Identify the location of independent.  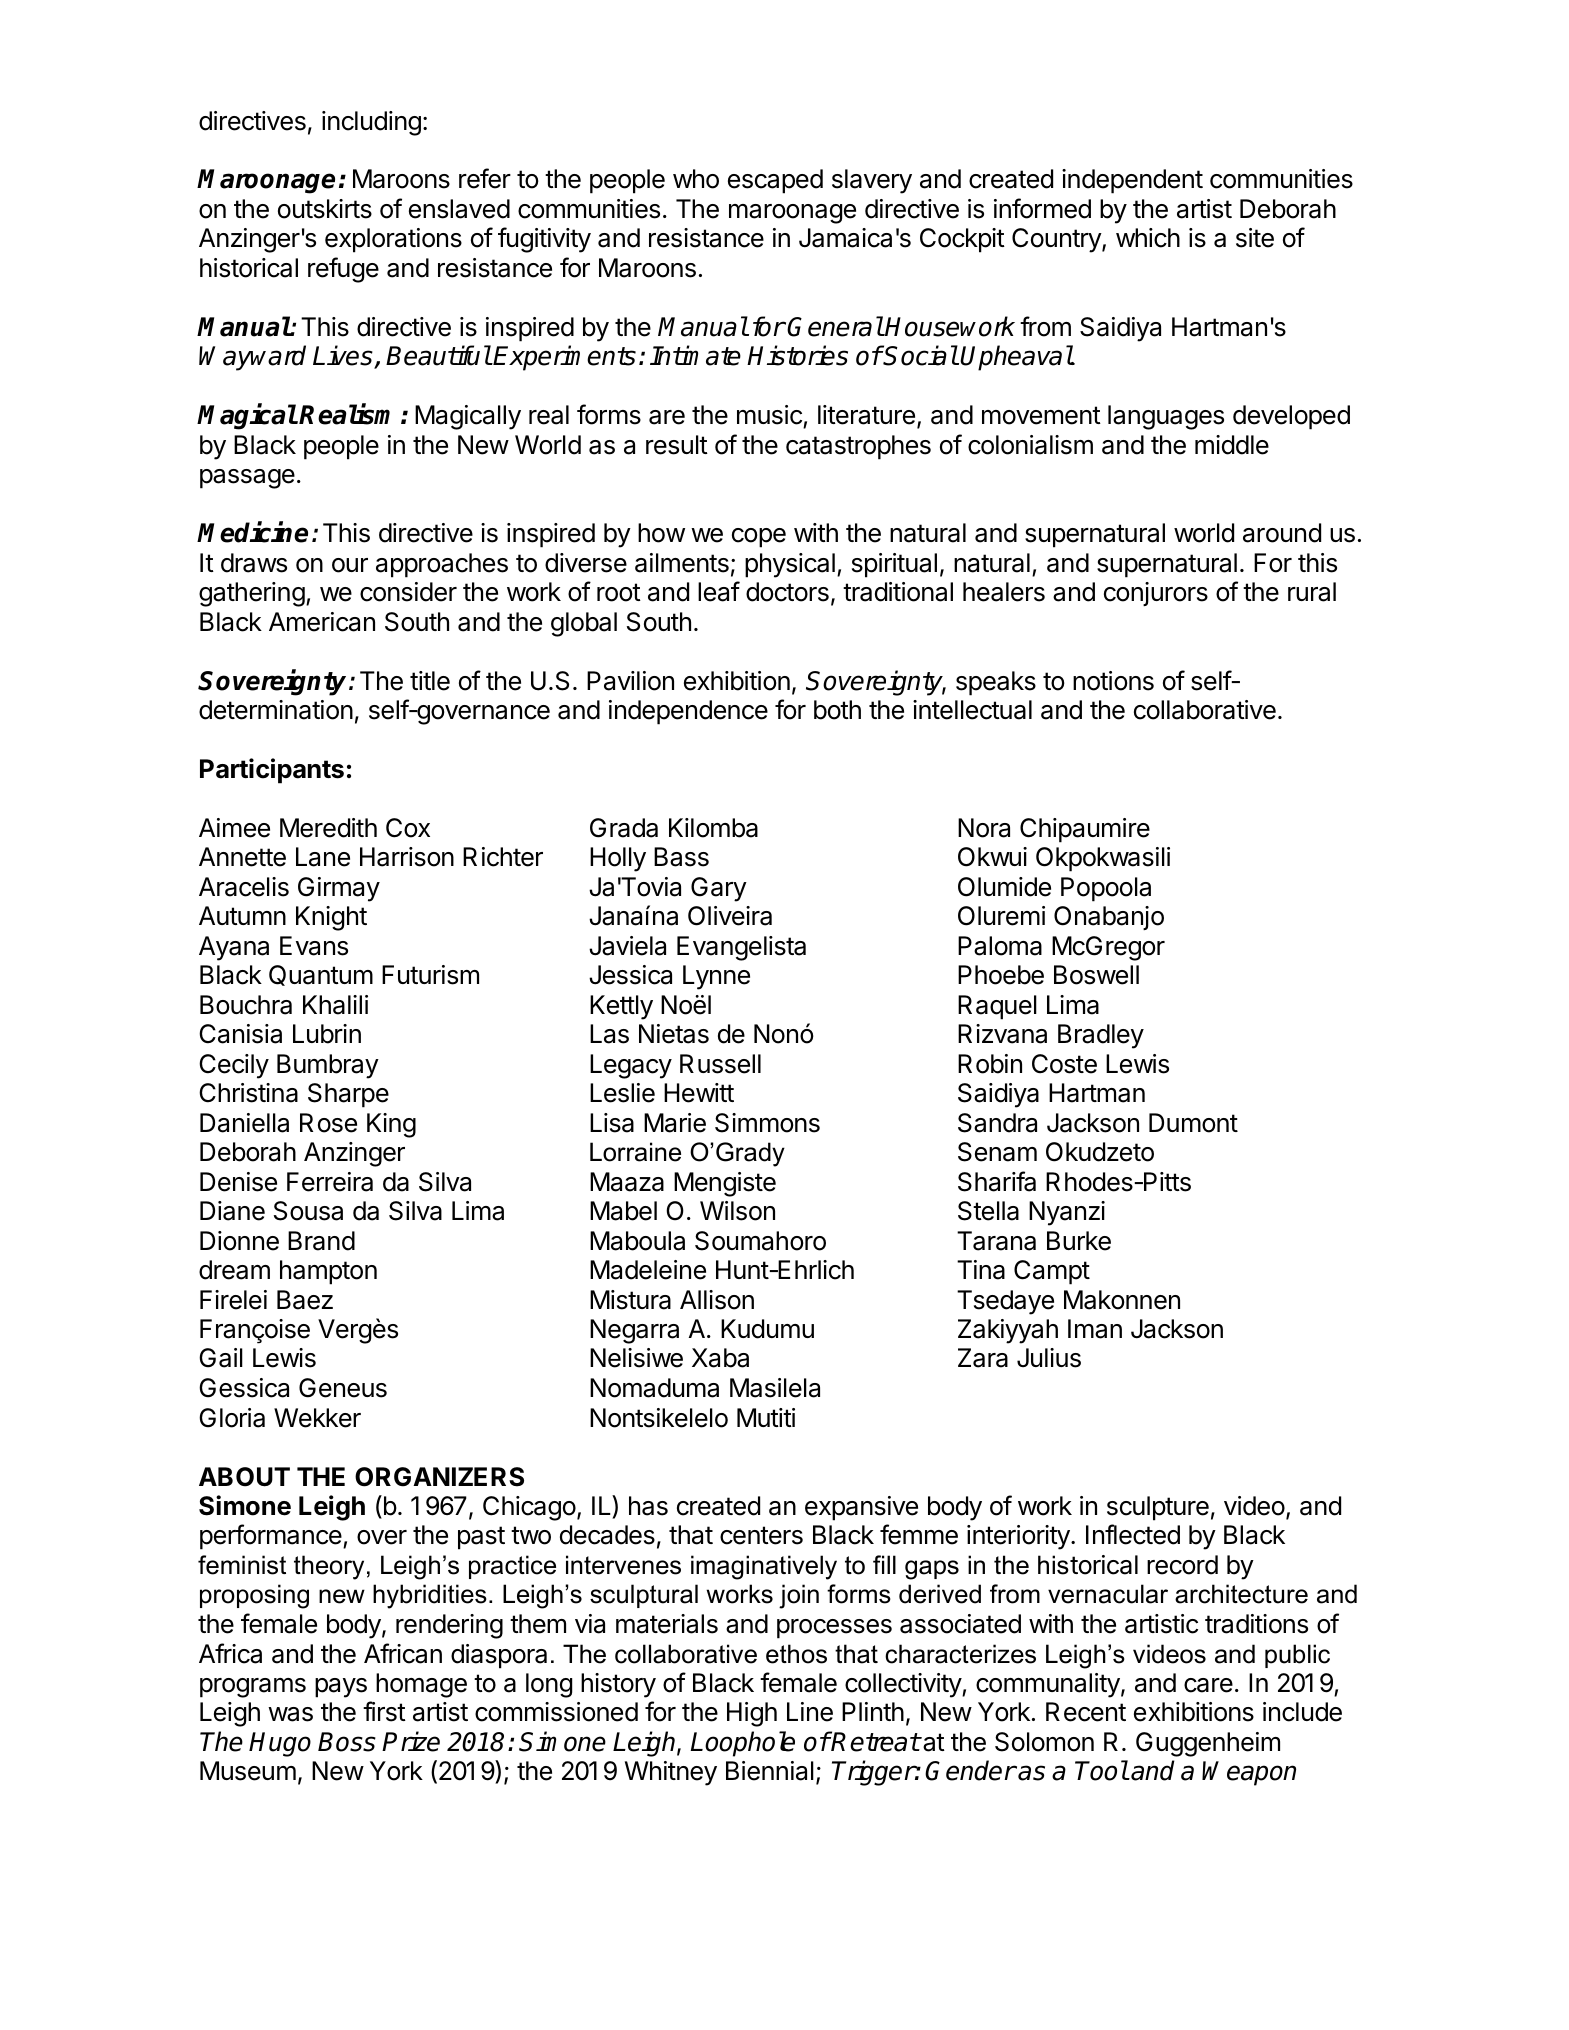
(1132, 181).
